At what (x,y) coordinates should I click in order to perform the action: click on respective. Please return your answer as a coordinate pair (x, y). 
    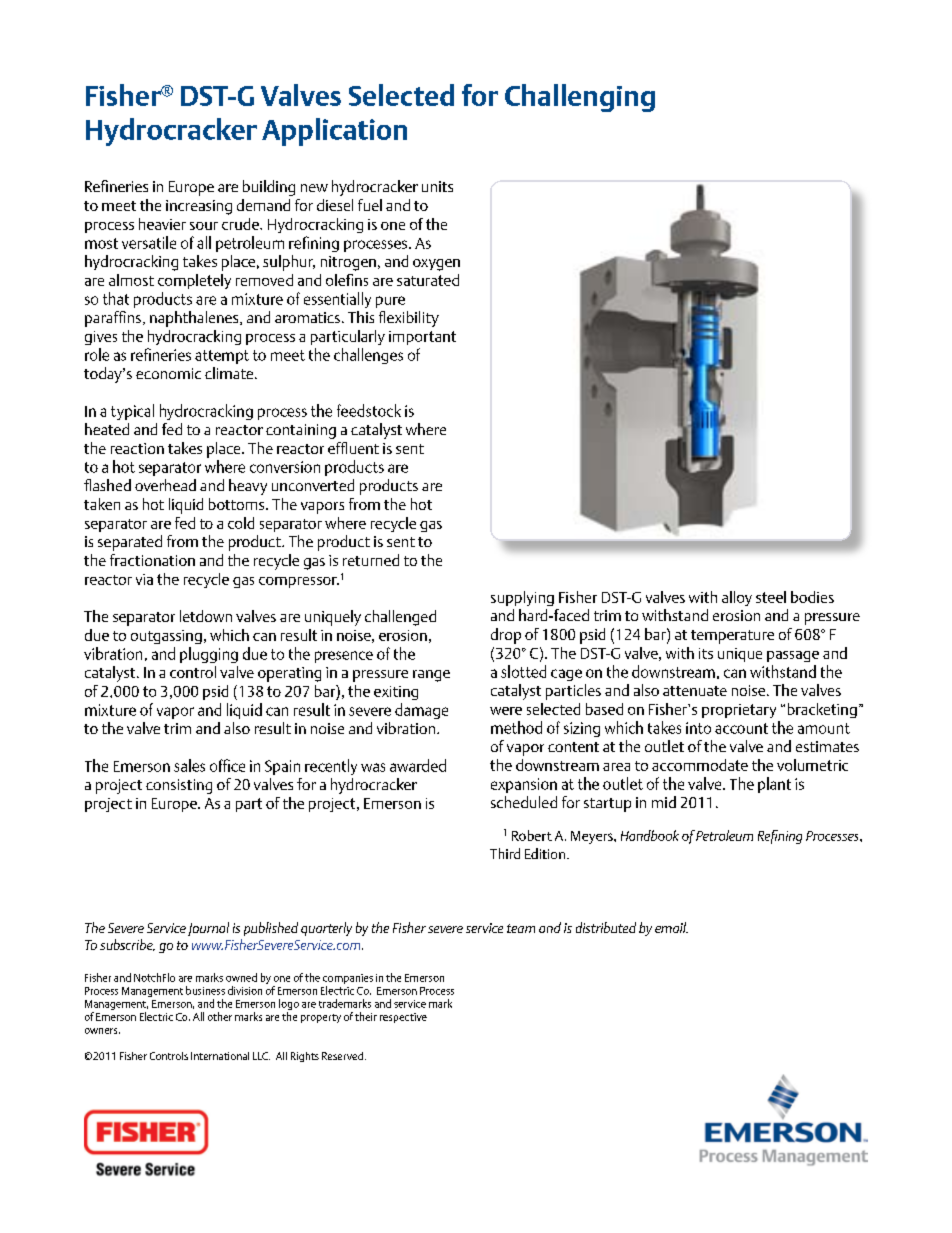
    Looking at the image, I should click on (403, 1018).
